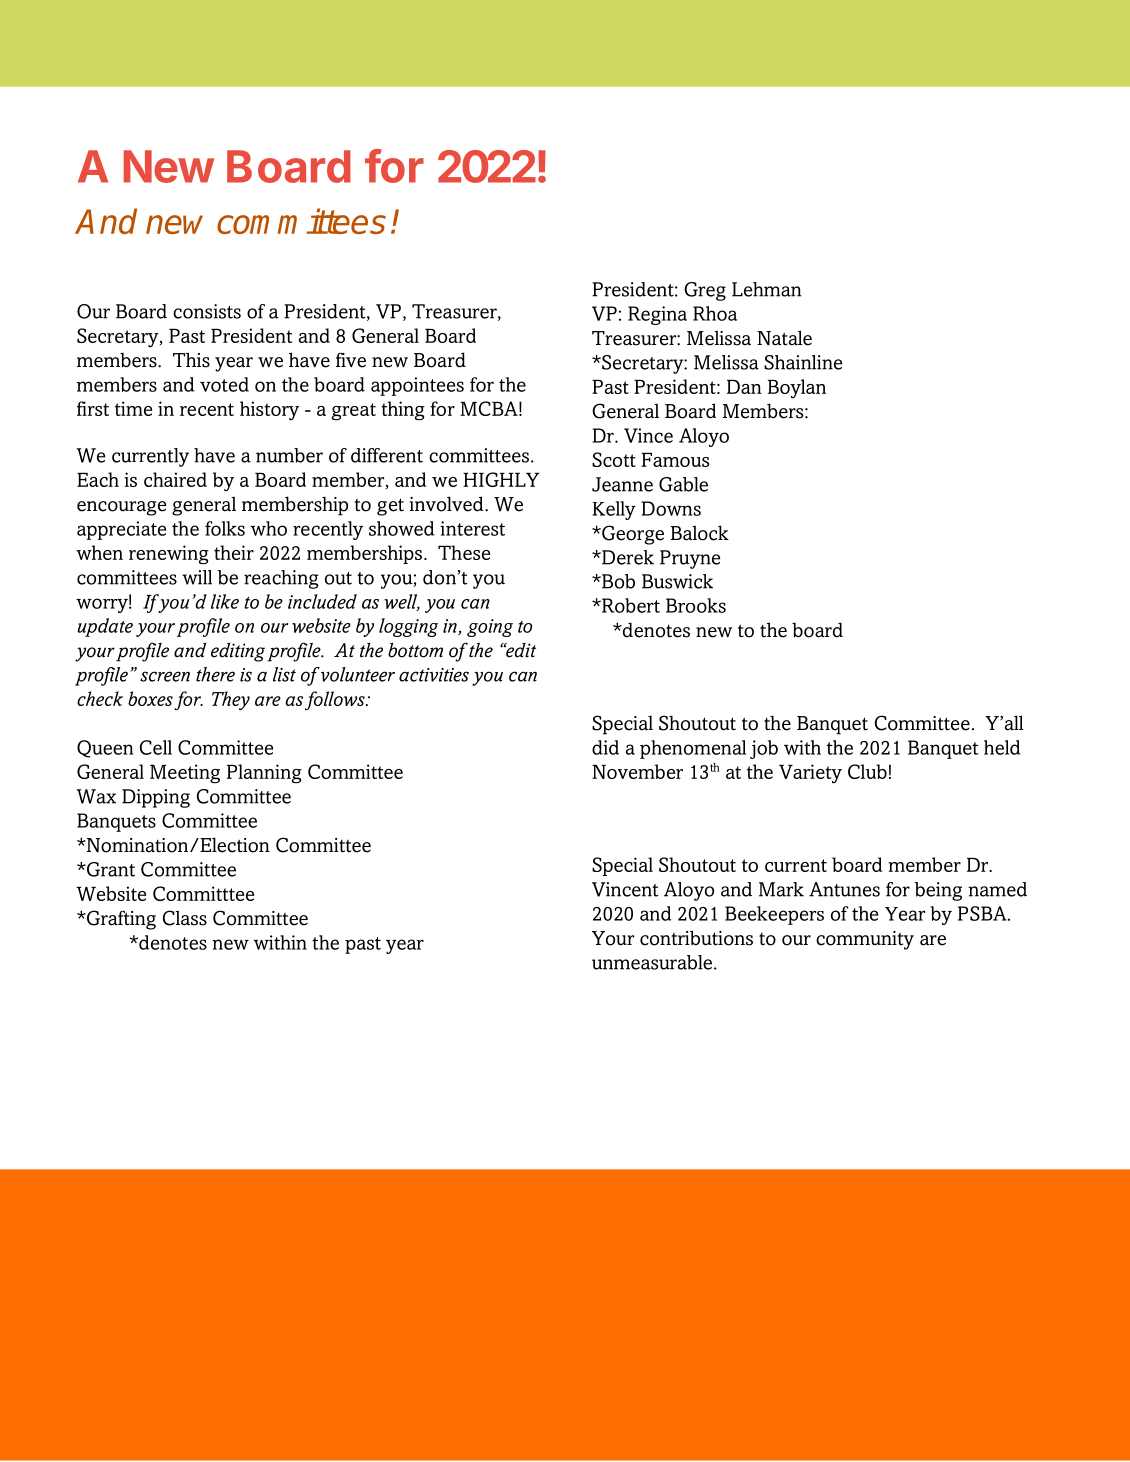  Describe the element at coordinates (185, 918) in the page. I see `Class` at that location.
